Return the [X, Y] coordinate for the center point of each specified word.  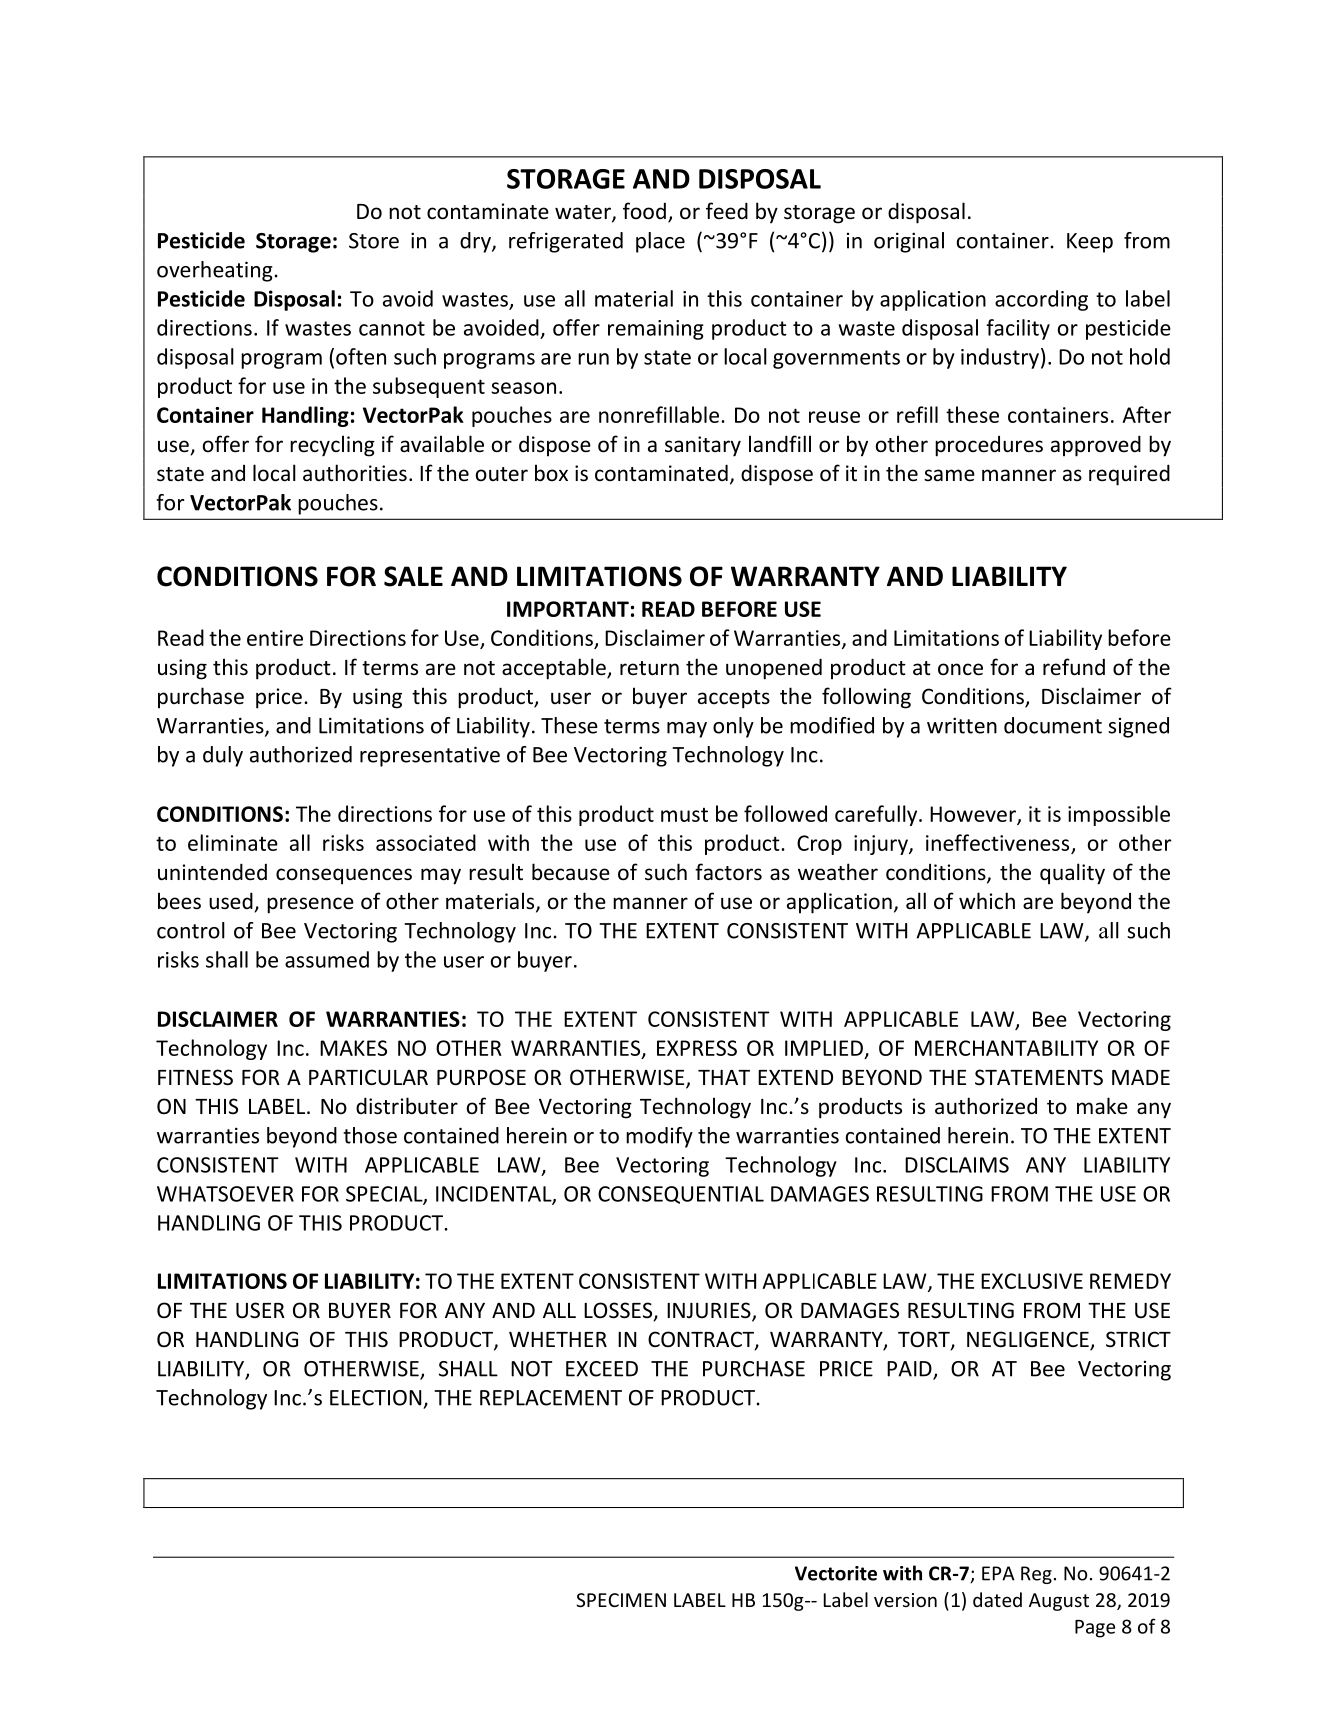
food [644, 211]
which [987, 901]
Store [374, 241]
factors [728, 872]
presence [310, 905]
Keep [1090, 243]
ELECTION [375, 1398]
